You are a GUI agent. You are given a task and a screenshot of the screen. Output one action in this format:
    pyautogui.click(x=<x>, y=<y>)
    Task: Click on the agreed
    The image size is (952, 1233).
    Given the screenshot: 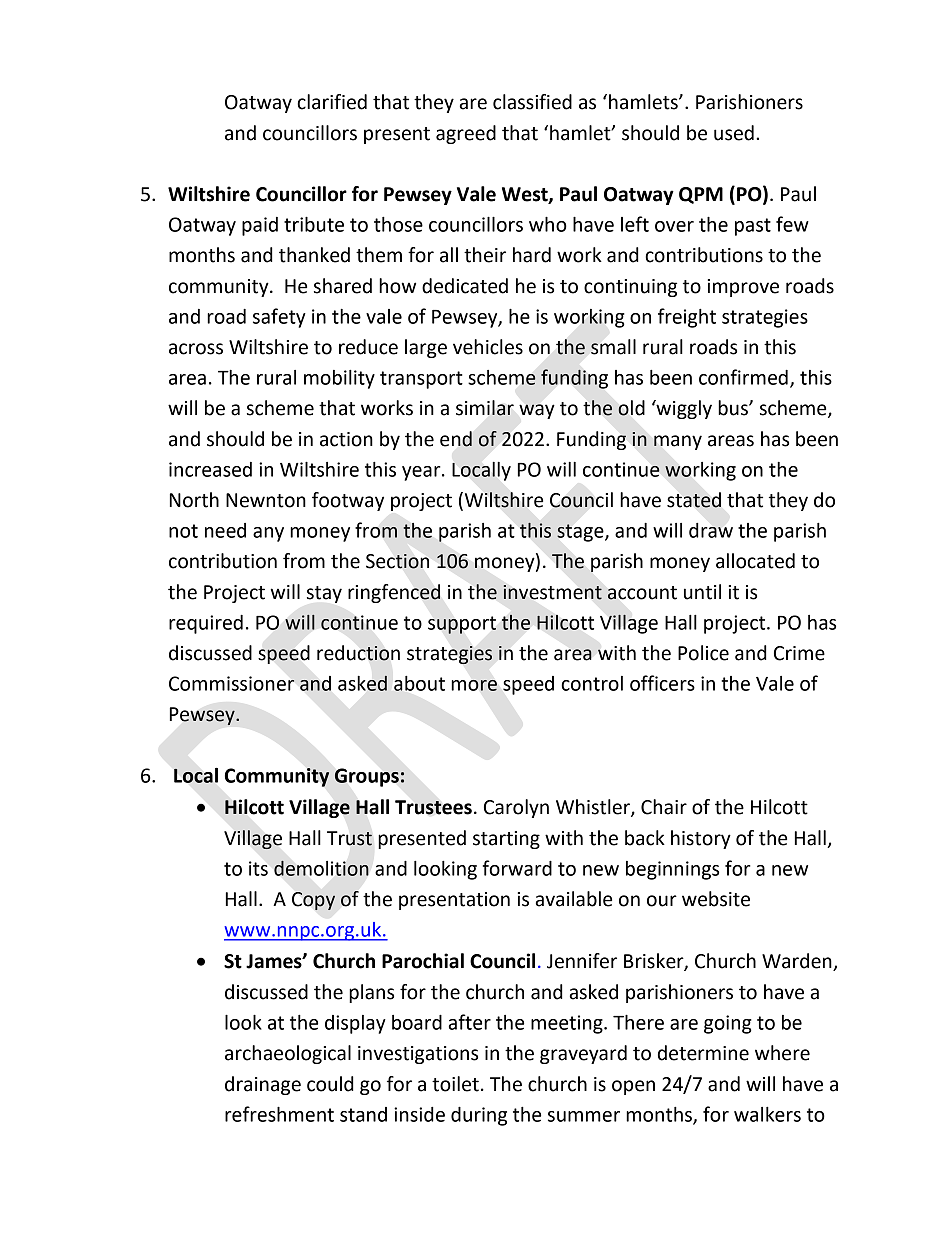 What is the action you would take?
    pyautogui.click(x=466, y=134)
